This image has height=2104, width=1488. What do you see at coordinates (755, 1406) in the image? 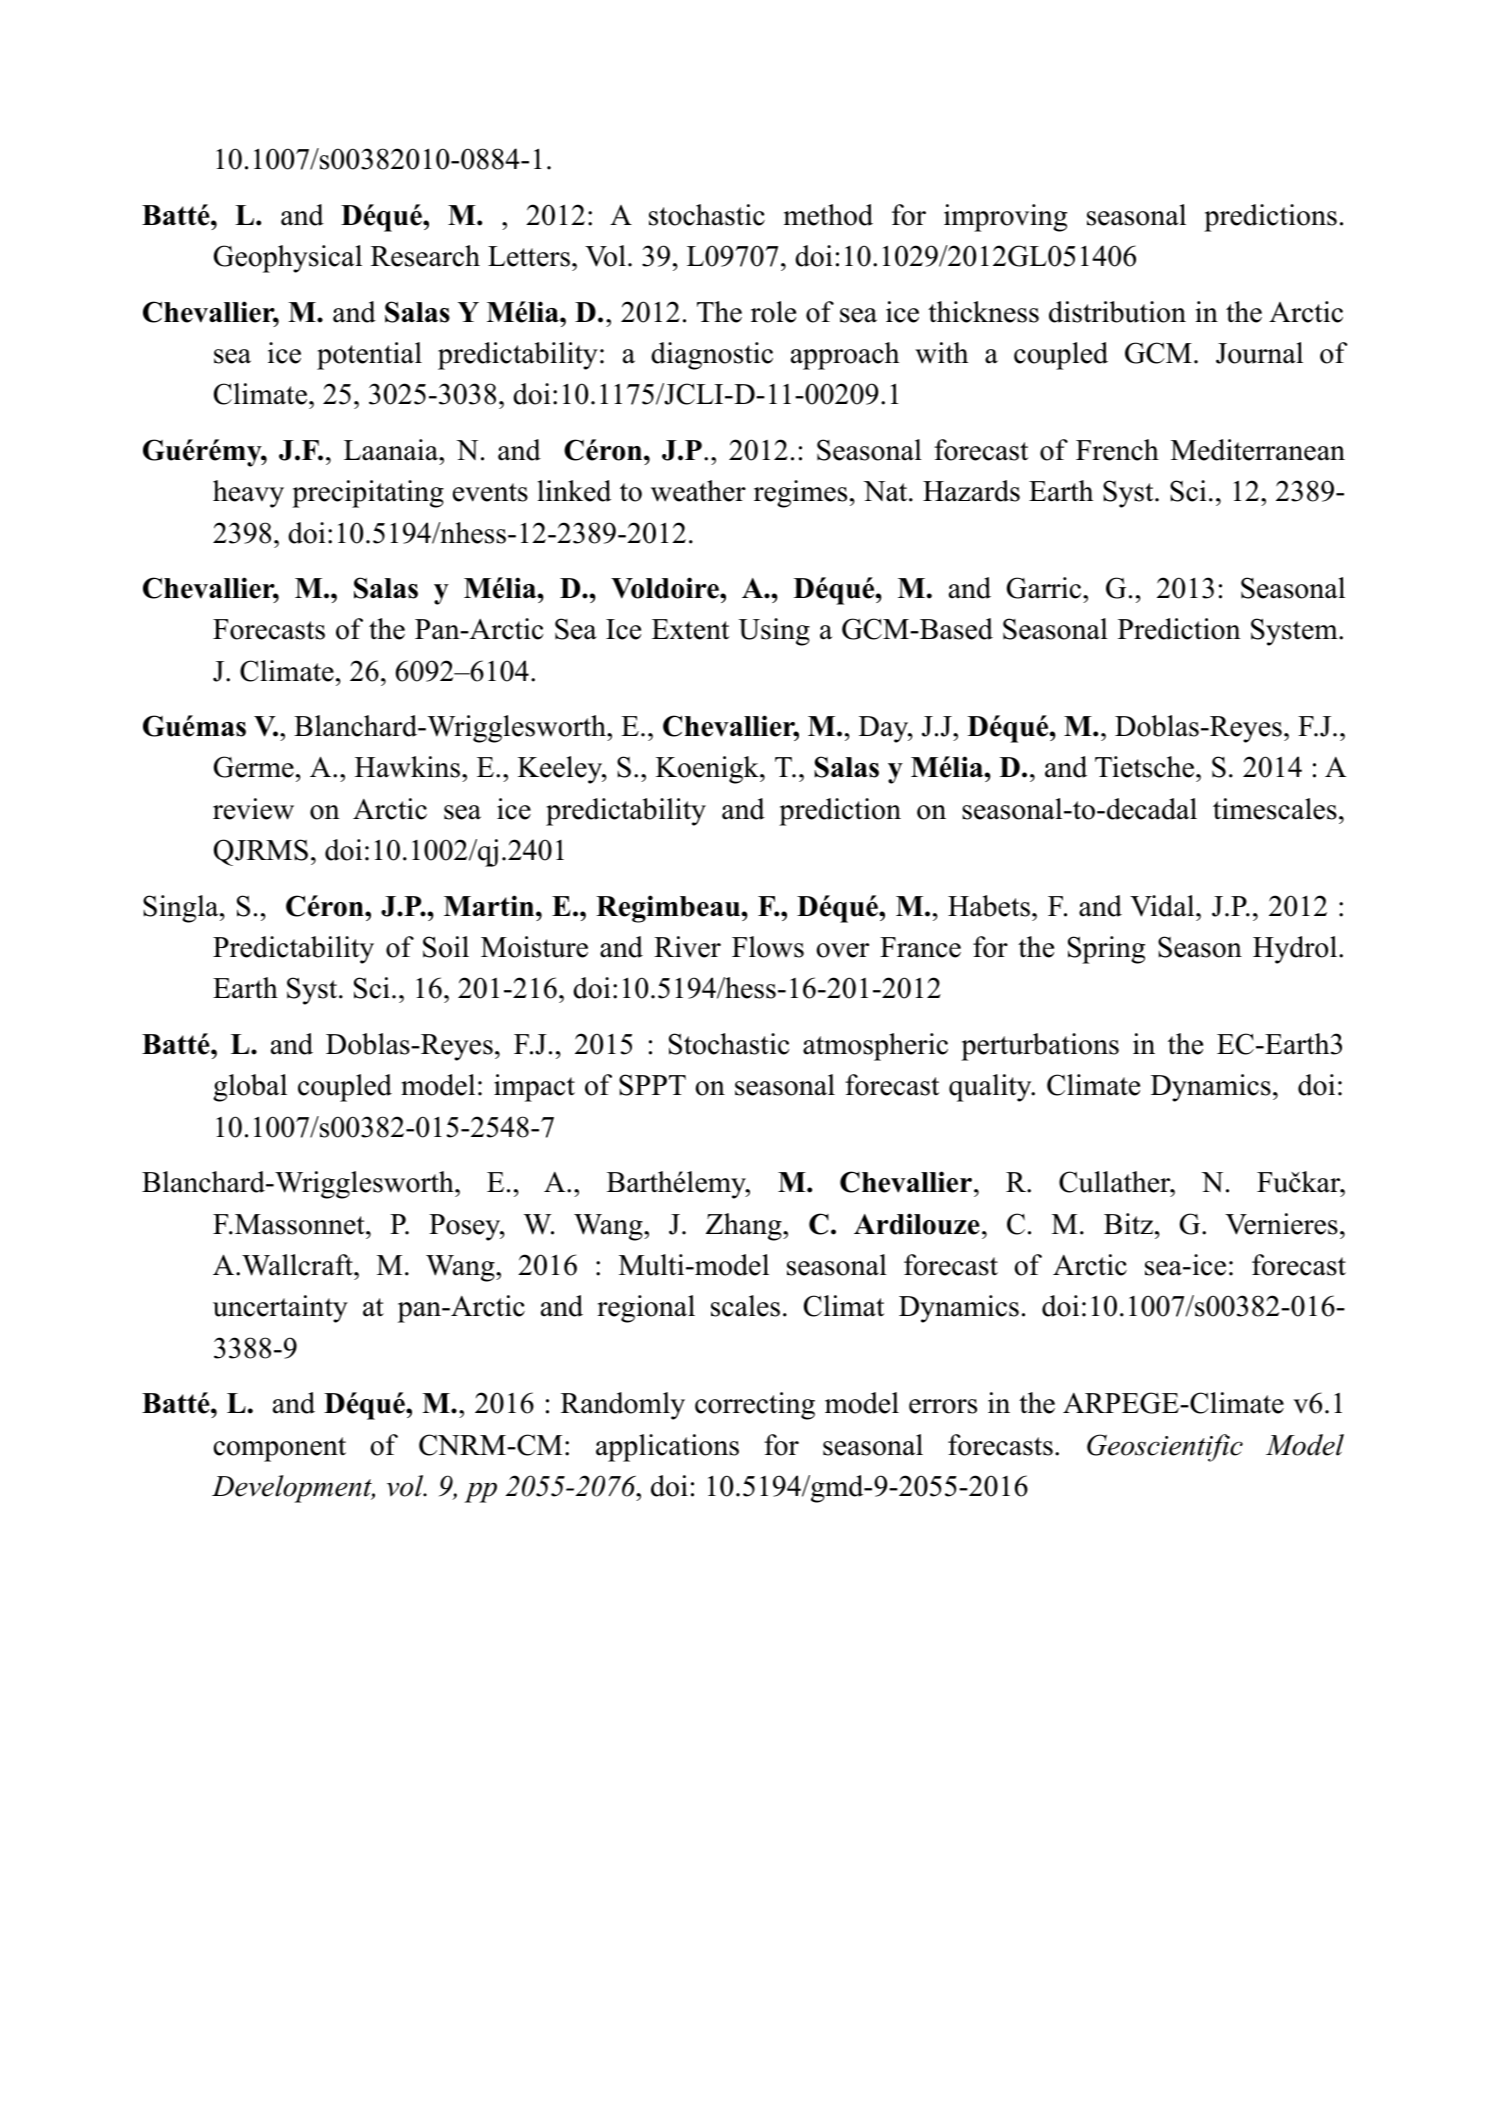
I see `correcting` at bounding box center [755, 1406].
